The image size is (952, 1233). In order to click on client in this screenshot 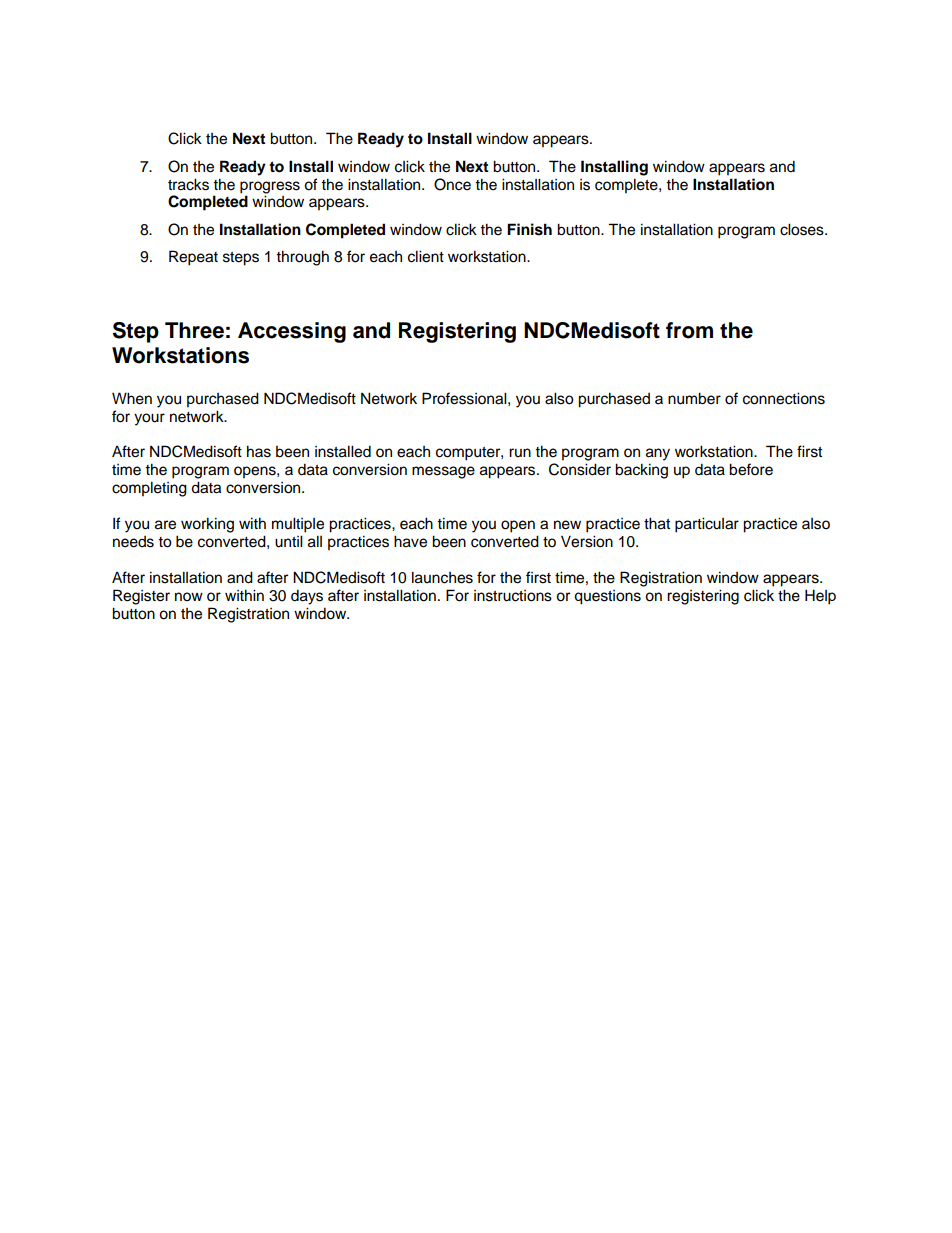, I will do `click(426, 256)`.
